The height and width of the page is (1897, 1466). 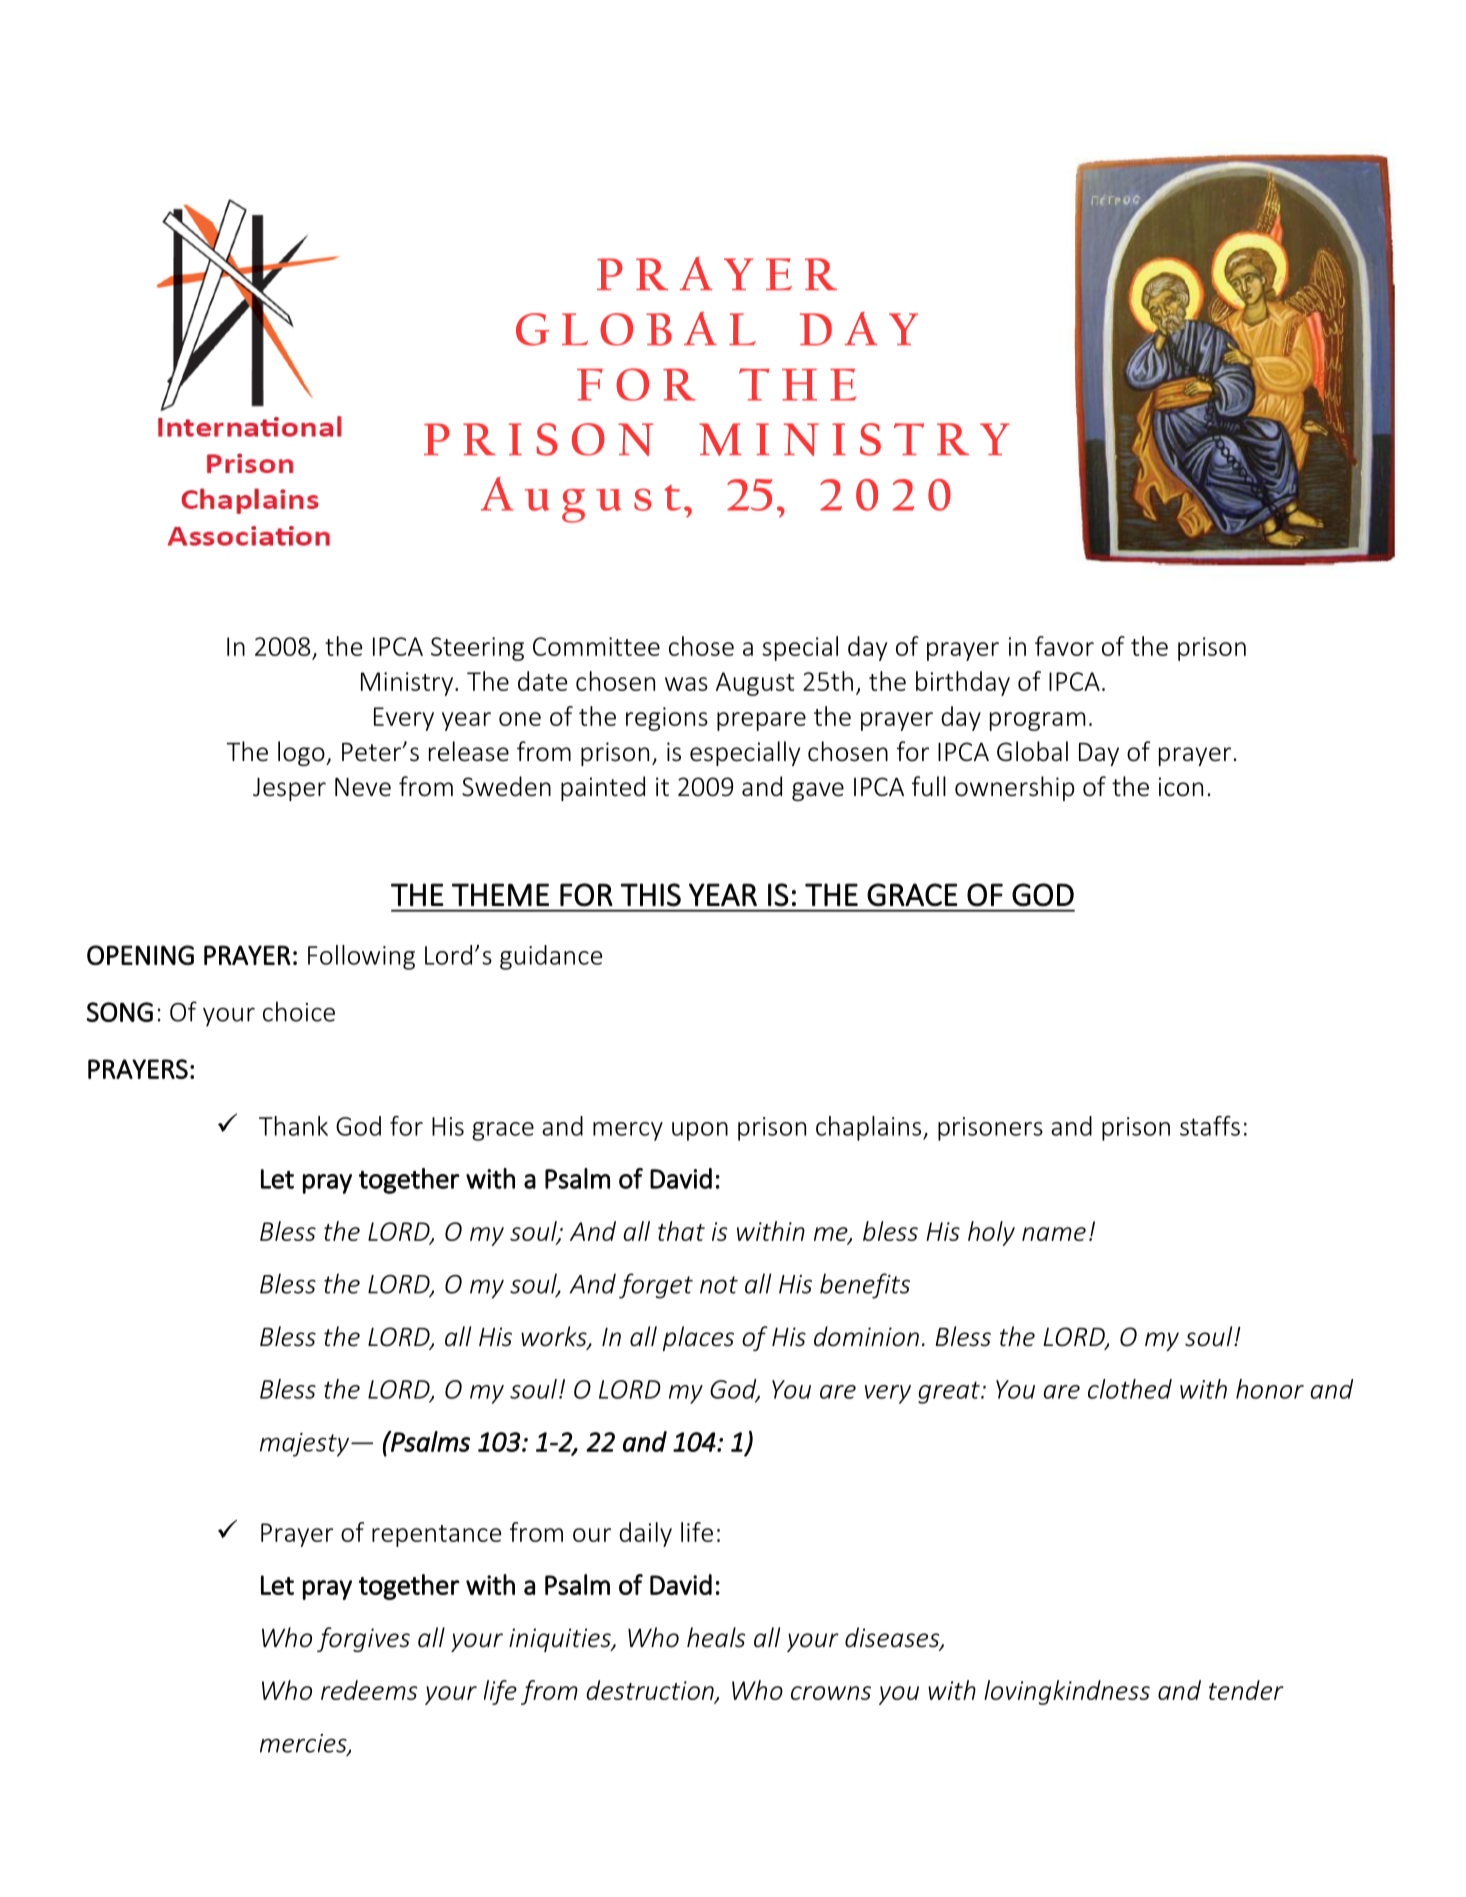 What do you see at coordinates (306, 1445) in the page?
I see `majesty` at bounding box center [306, 1445].
